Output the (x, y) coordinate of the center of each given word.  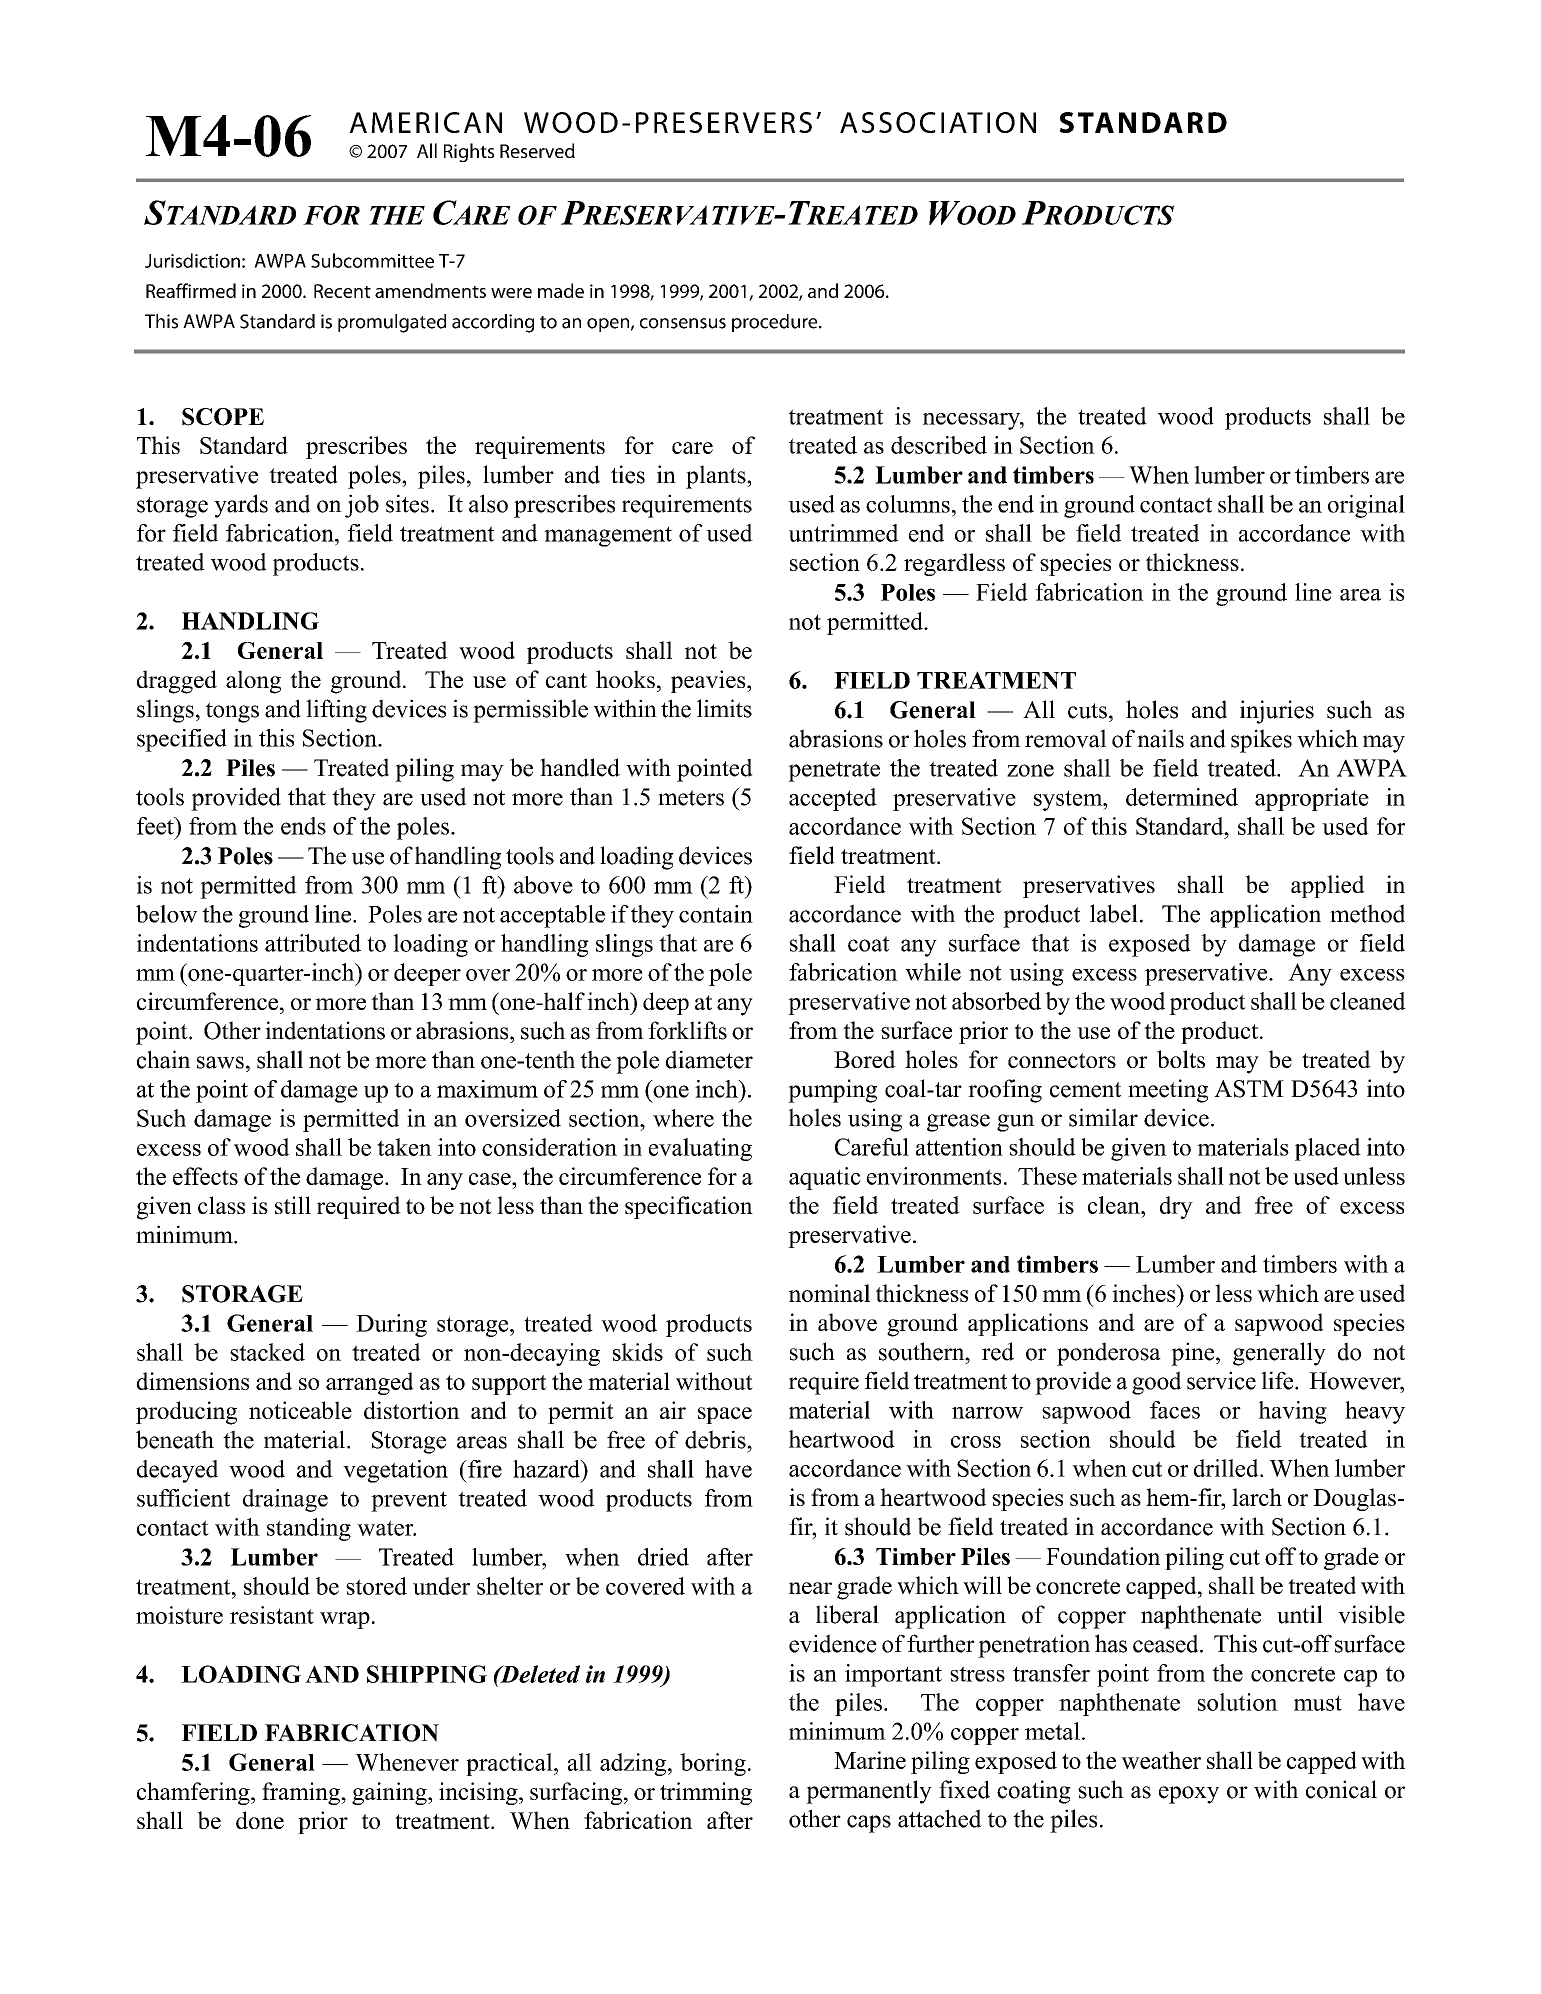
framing (302, 1793)
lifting (336, 711)
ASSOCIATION (938, 122)
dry (1176, 1207)
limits (724, 708)
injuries (1277, 712)
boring (713, 1764)
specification (689, 1207)
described (939, 445)
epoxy (1189, 1795)
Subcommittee (372, 260)
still (293, 1205)
